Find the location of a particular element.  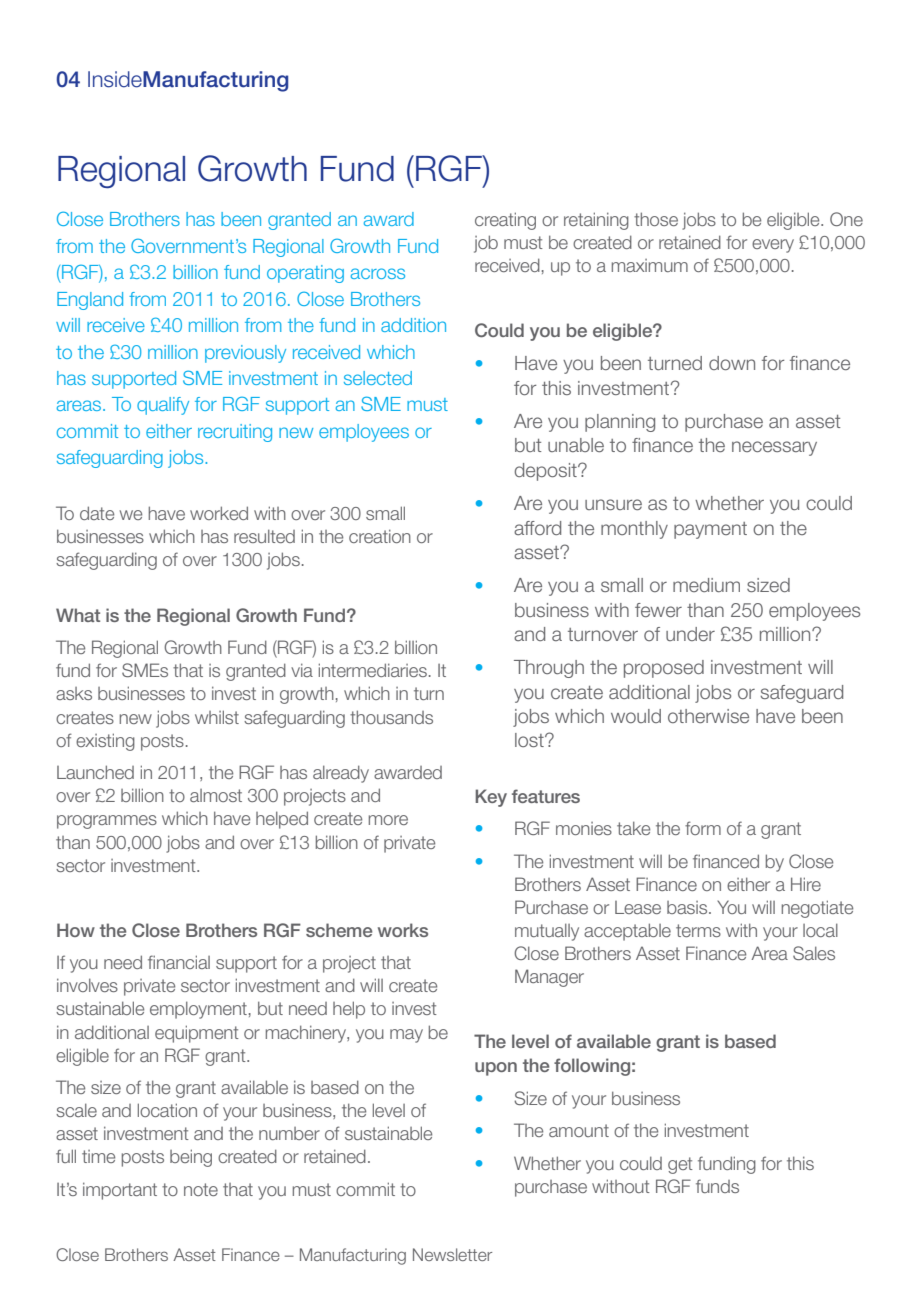

creating is located at coordinates (505, 221).
